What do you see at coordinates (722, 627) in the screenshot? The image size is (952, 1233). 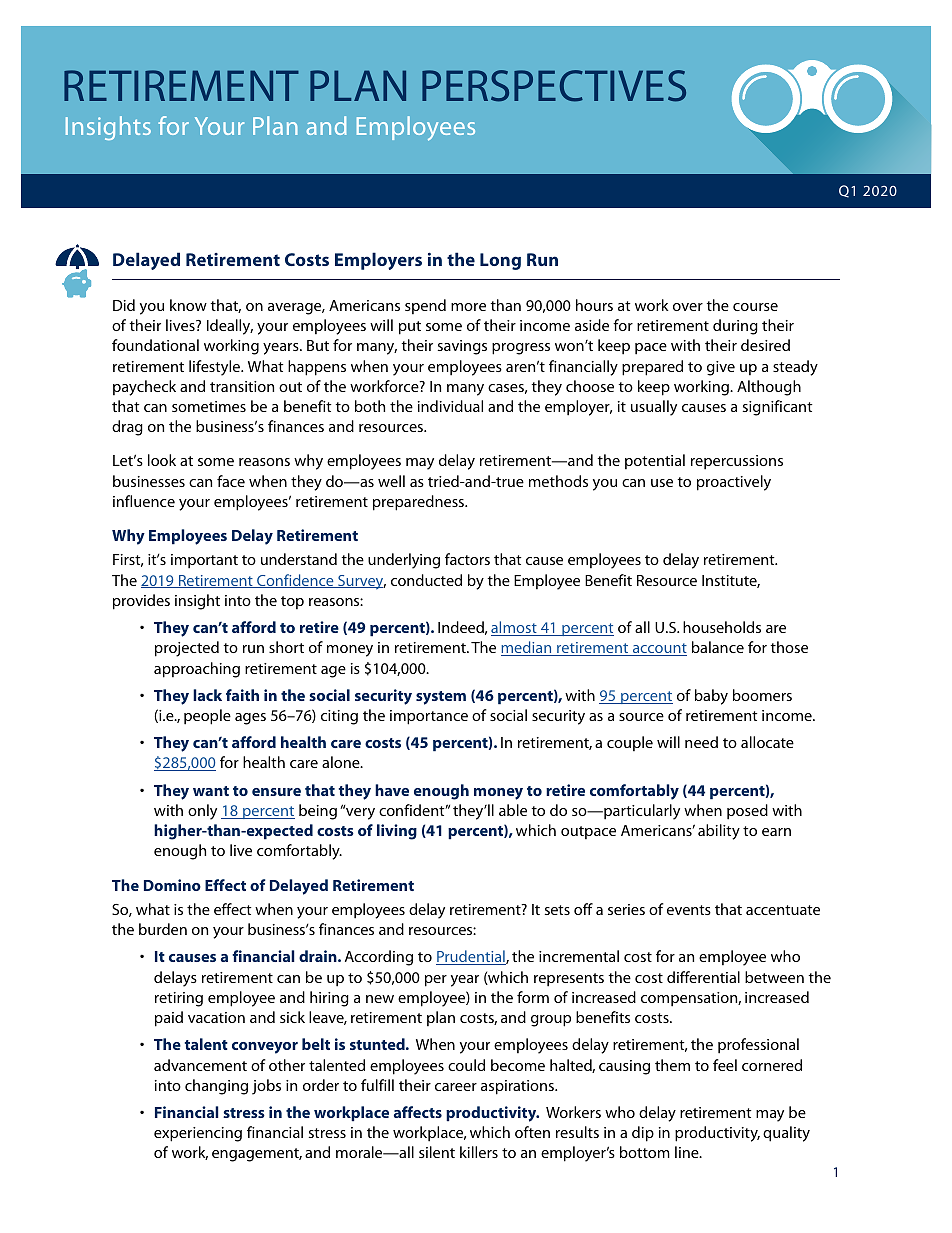 I see `households` at bounding box center [722, 627].
